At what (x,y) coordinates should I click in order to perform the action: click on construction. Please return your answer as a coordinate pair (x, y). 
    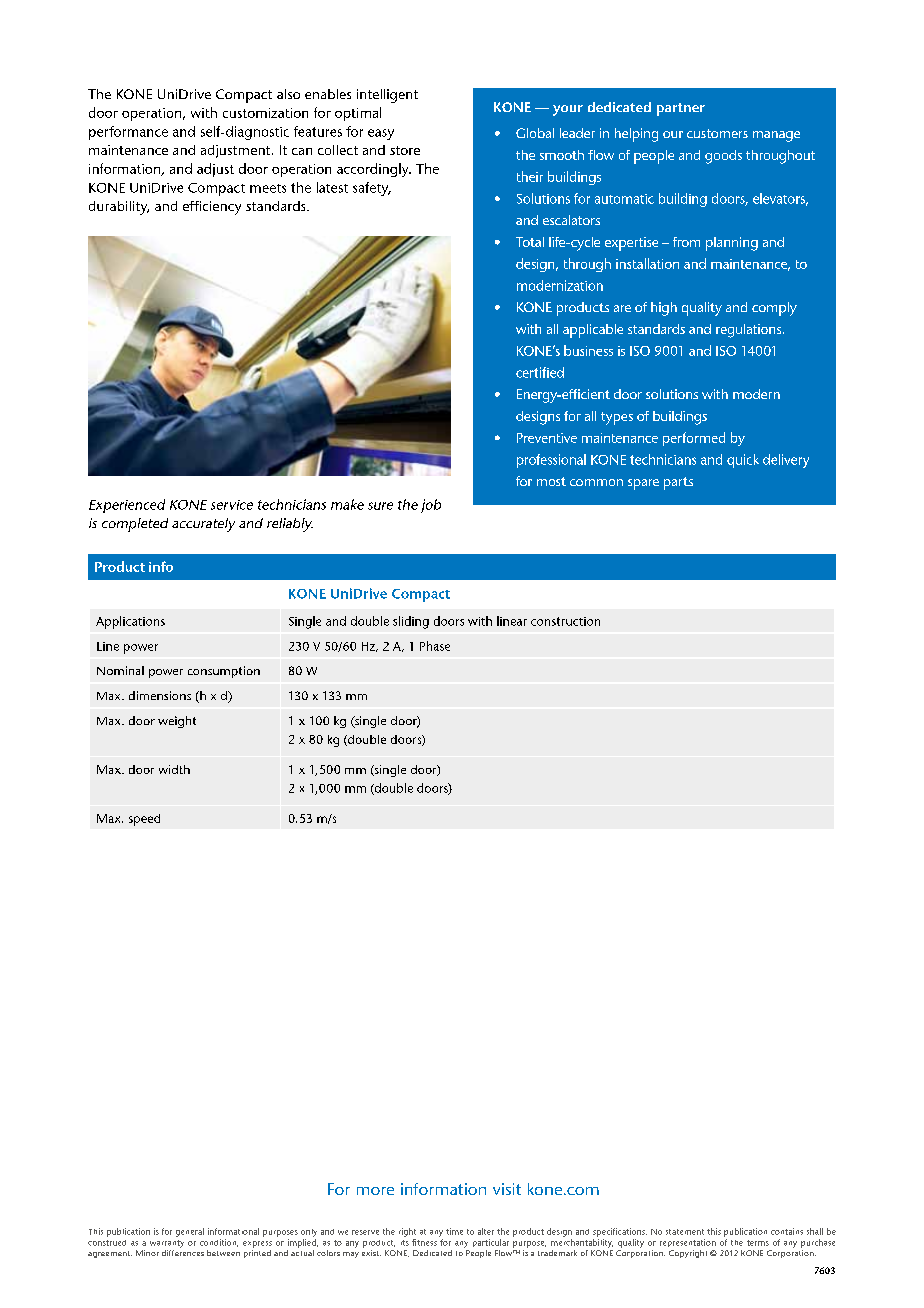
    Looking at the image, I should click on (565, 621).
